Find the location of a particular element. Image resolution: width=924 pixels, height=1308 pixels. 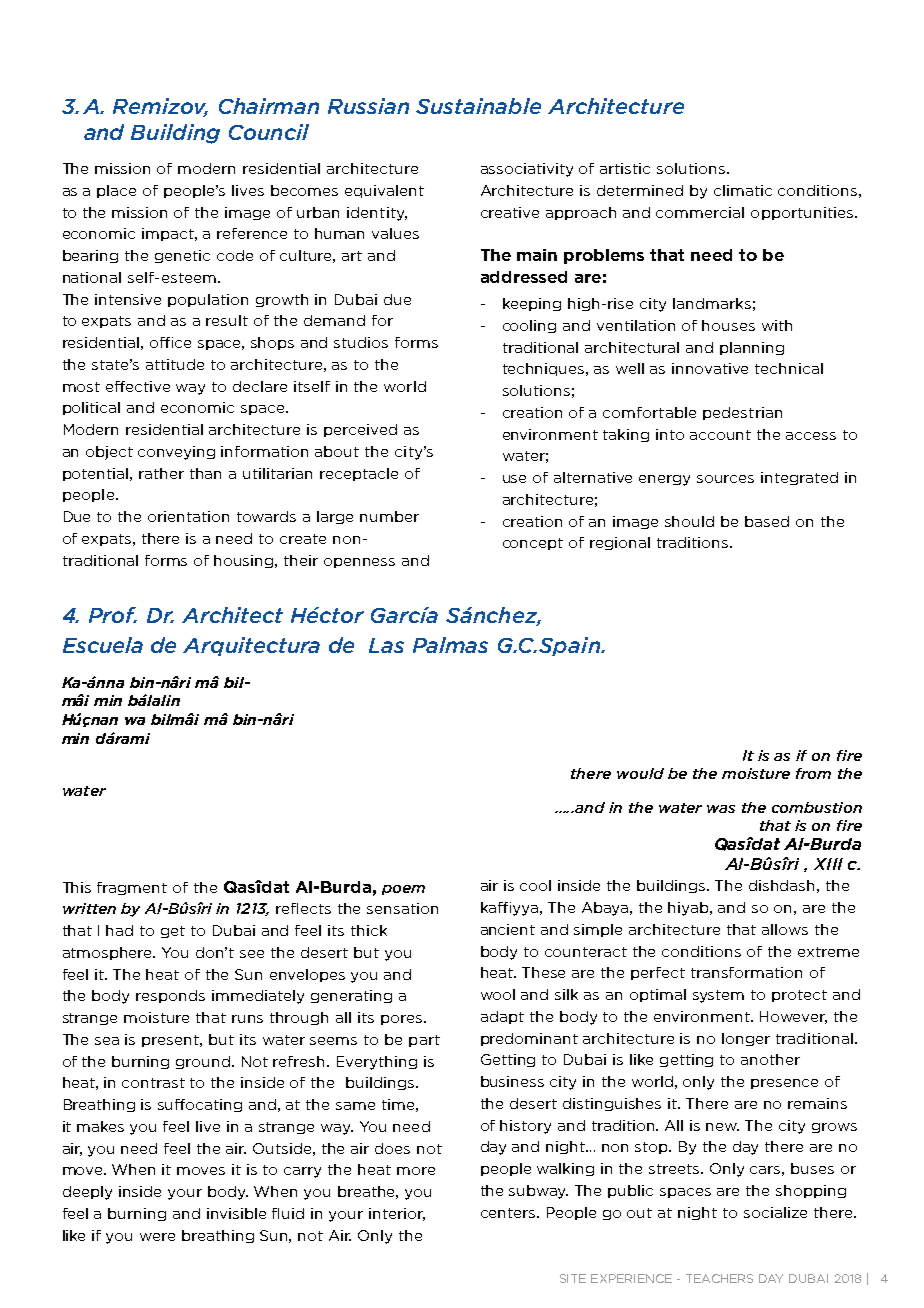

were is located at coordinates (157, 1237).
